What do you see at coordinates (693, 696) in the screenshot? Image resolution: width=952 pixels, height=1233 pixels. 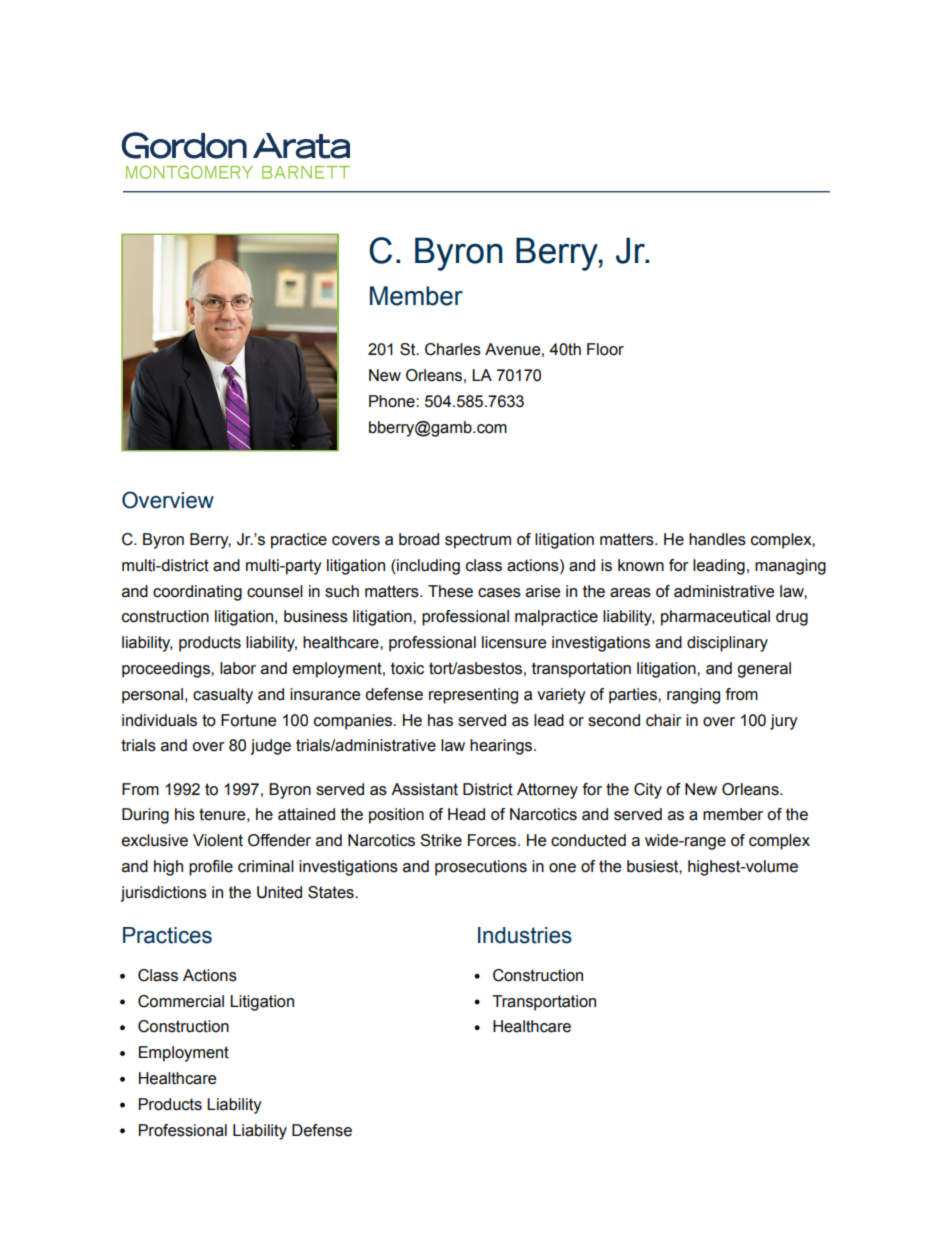 I see `ranging` at bounding box center [693, 696].
